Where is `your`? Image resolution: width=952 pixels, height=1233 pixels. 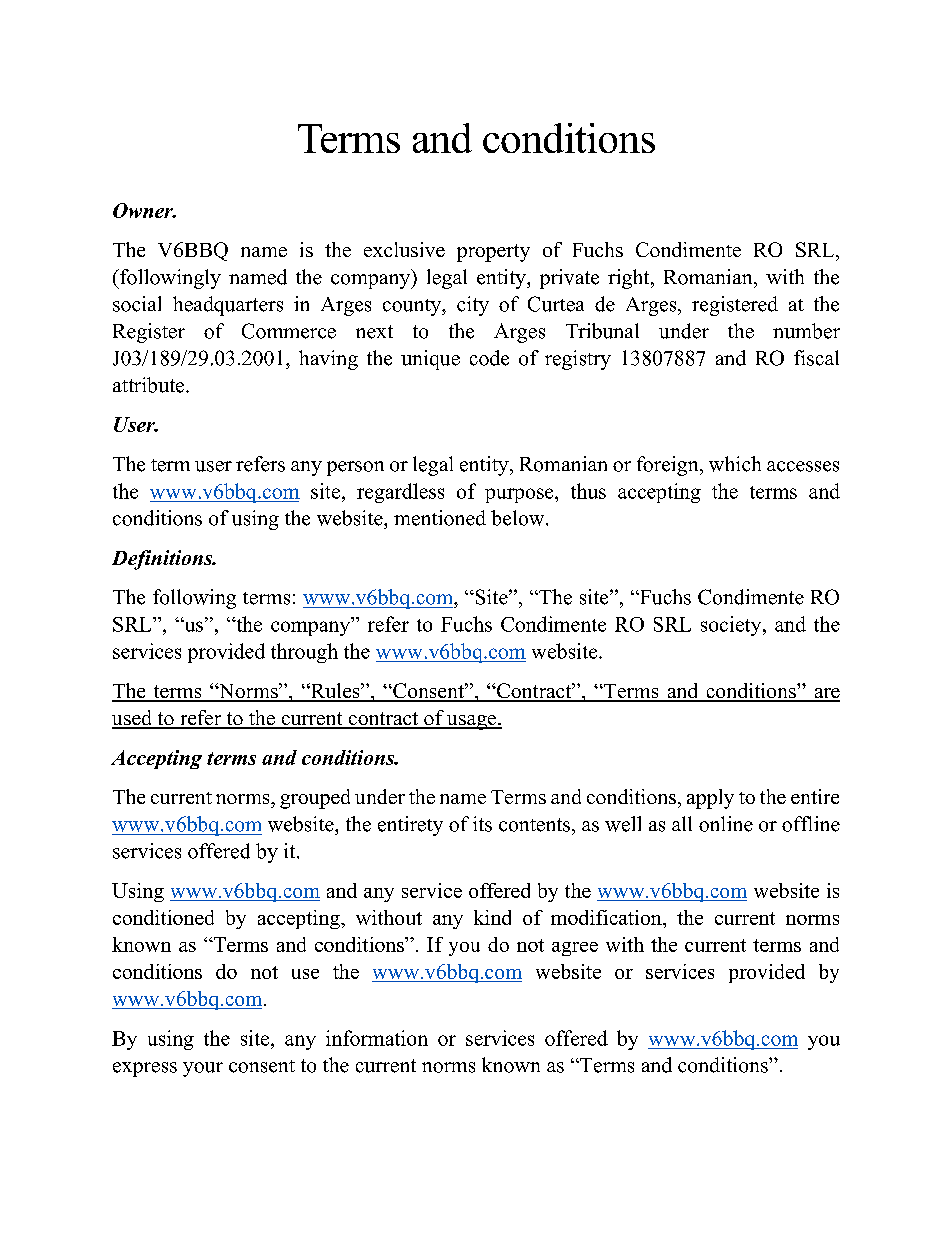
your is located at coordinates (203, 1069).
